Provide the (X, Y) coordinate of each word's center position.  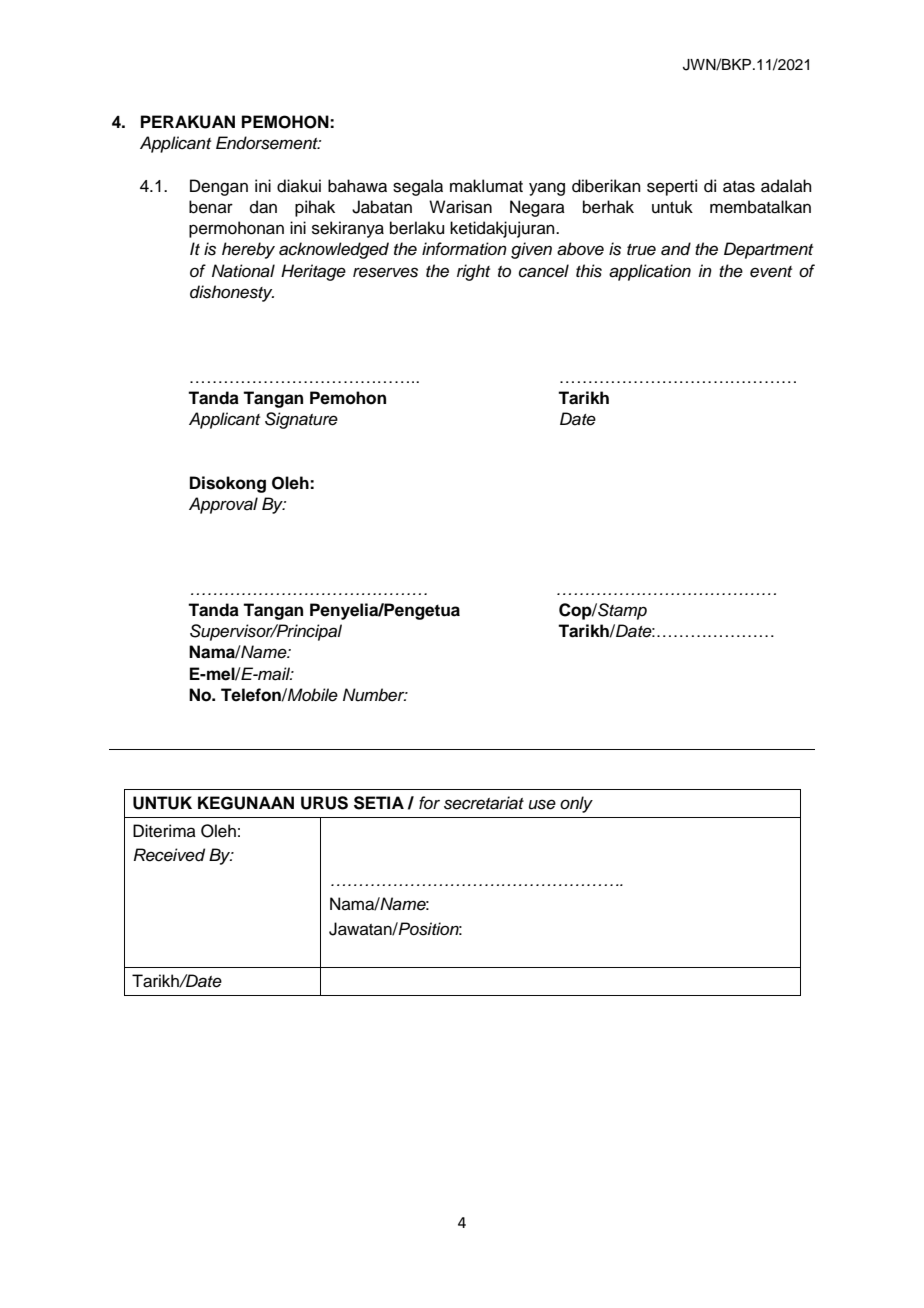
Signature (301, 420)
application (650, 272)
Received (169, 855)
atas (739, 187)
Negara (537, 208)
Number (375, 695)
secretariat (484, 803)
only (576, 804)
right (473, 272)
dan (263, 207)
